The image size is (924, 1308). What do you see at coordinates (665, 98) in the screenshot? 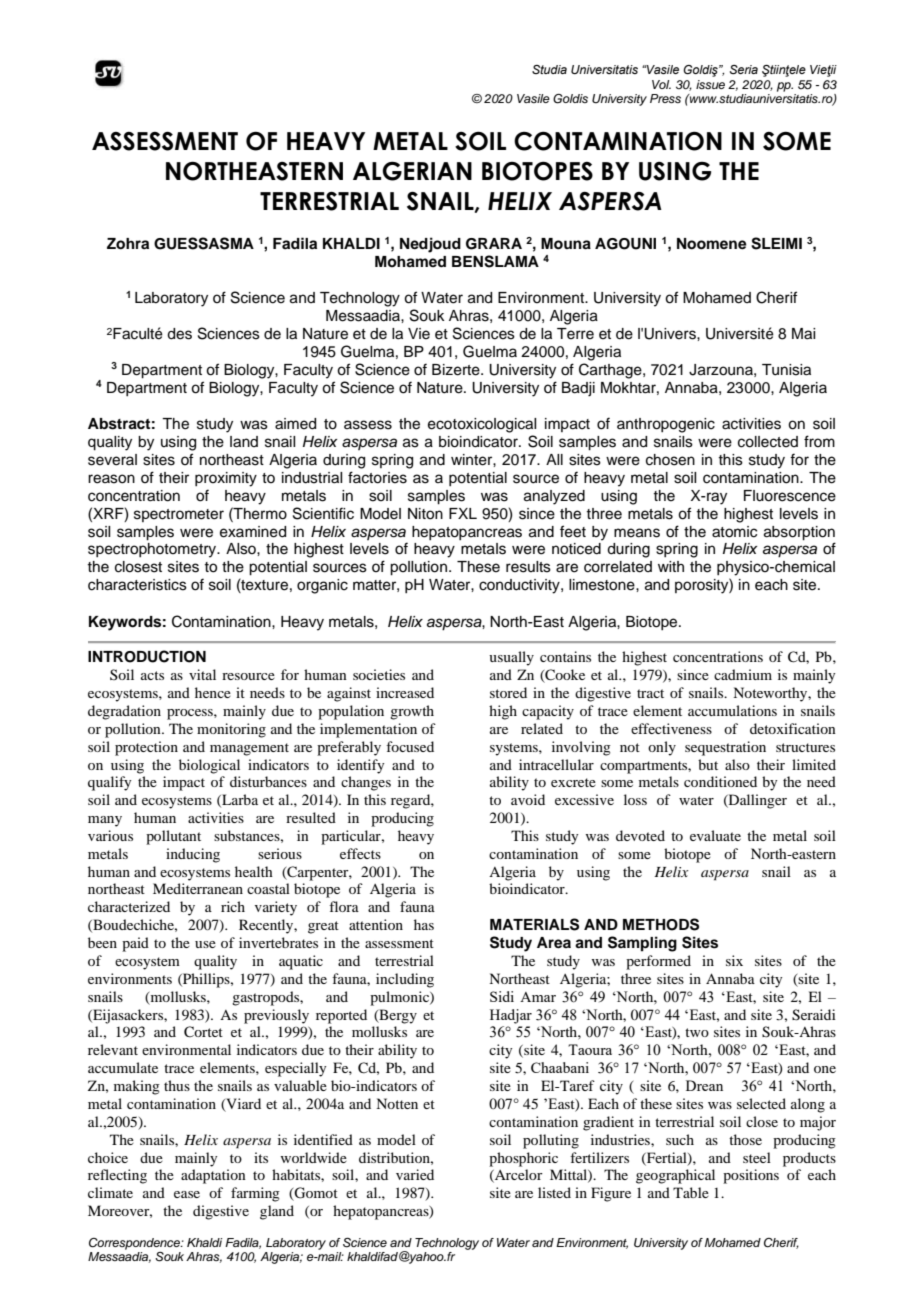
I see `Press` at bounding box center [665, 98].
